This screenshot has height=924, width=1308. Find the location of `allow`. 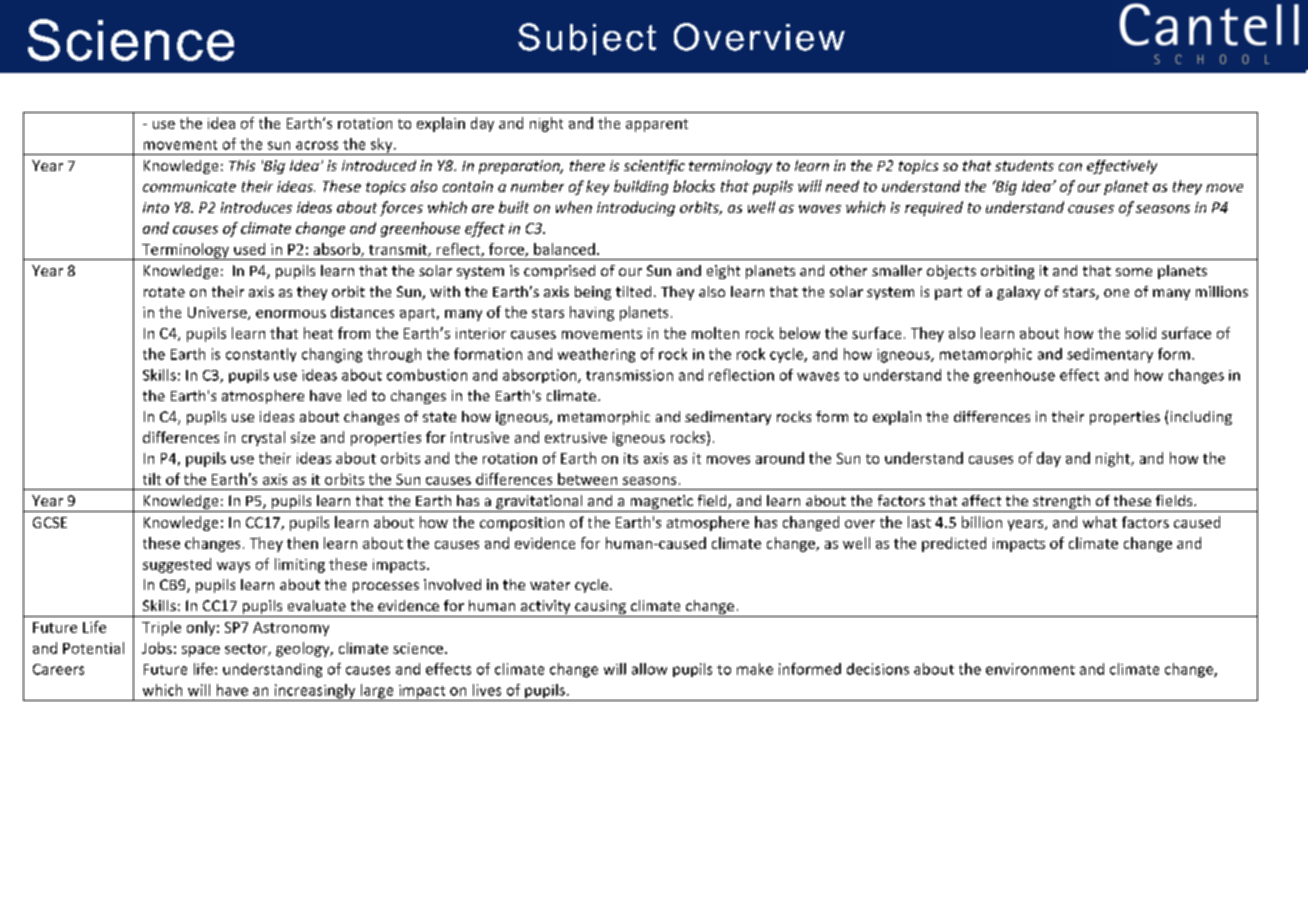

allow is located at coordinates (649, 669).
